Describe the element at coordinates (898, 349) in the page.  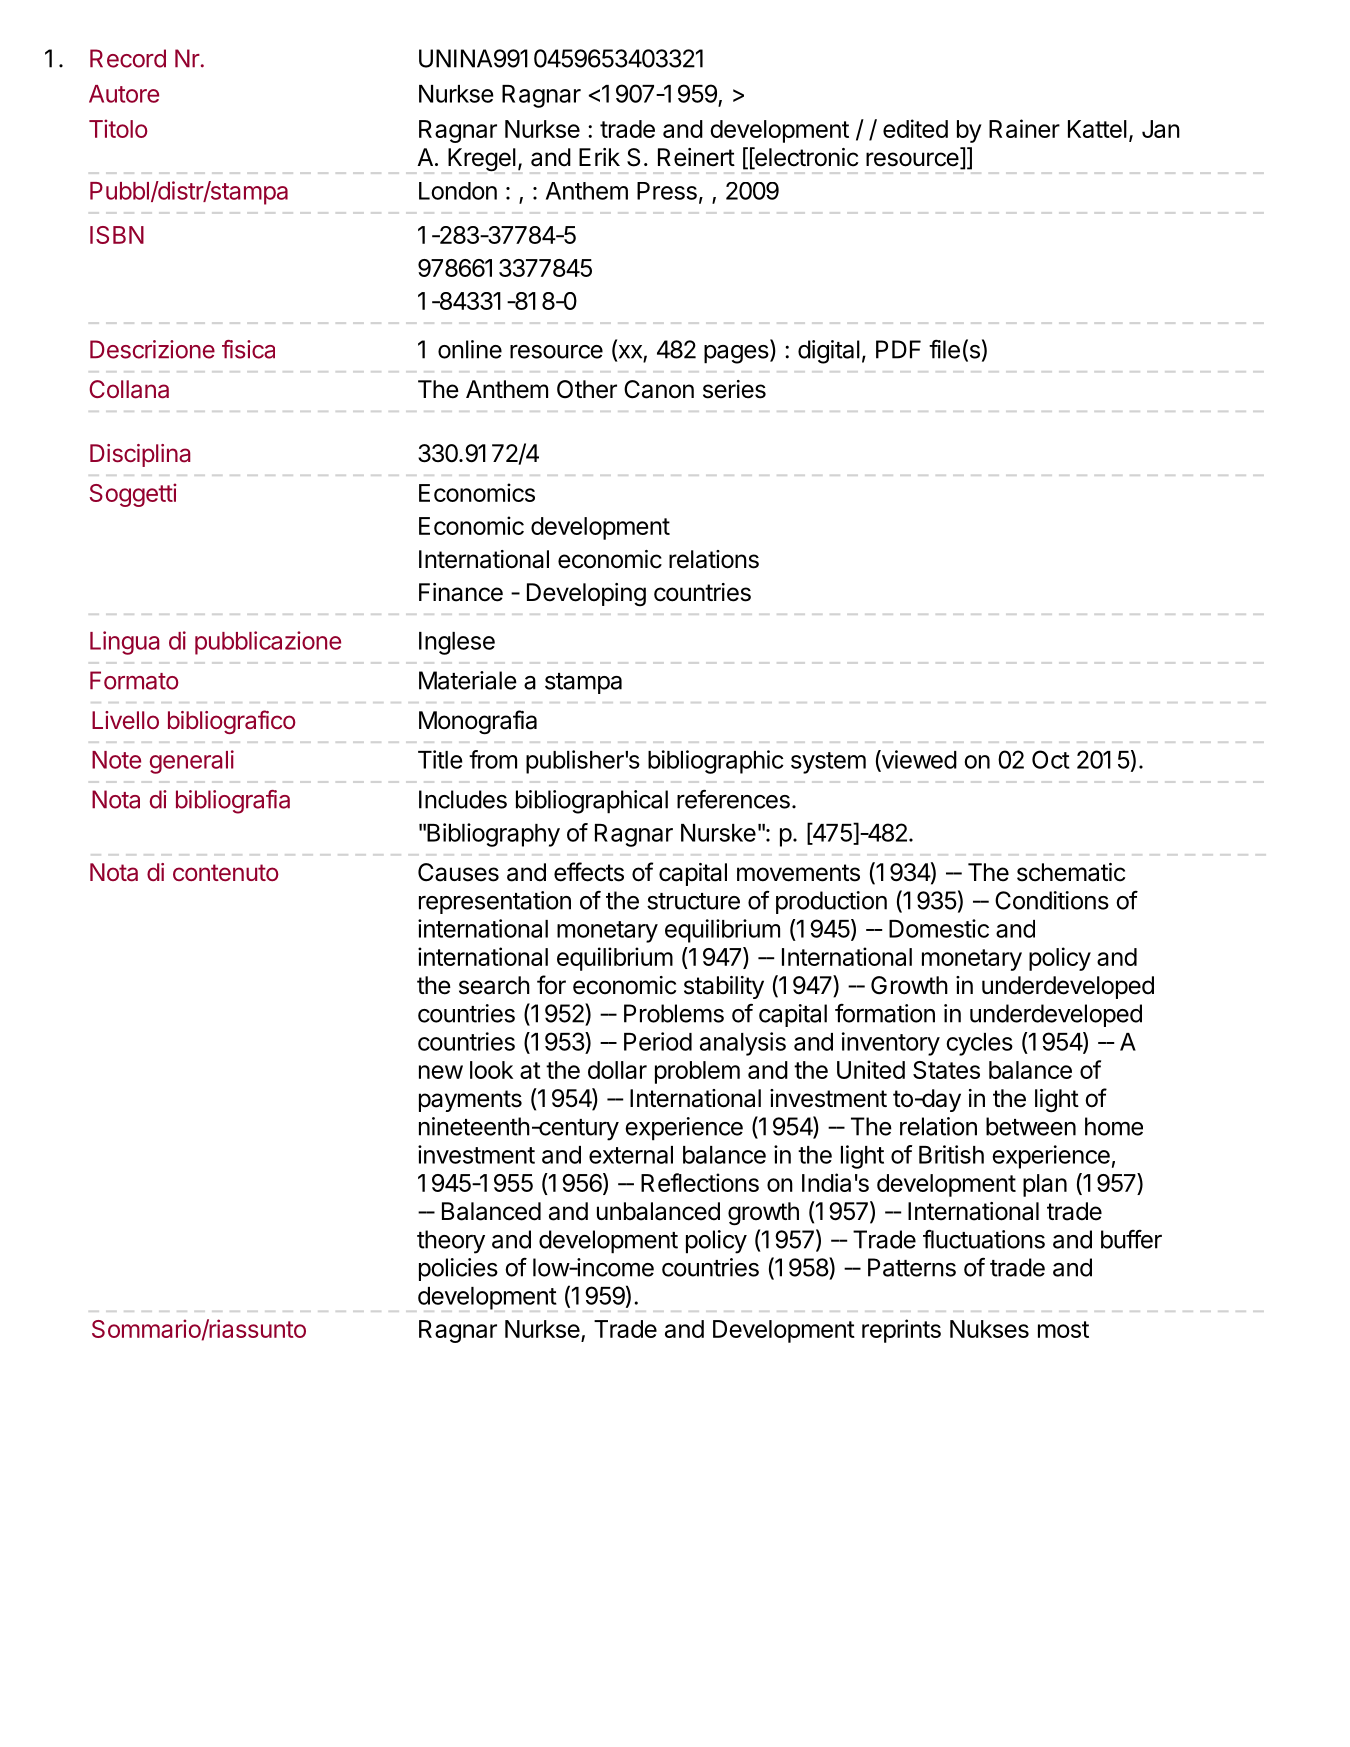
I see `PDF` at that location.
